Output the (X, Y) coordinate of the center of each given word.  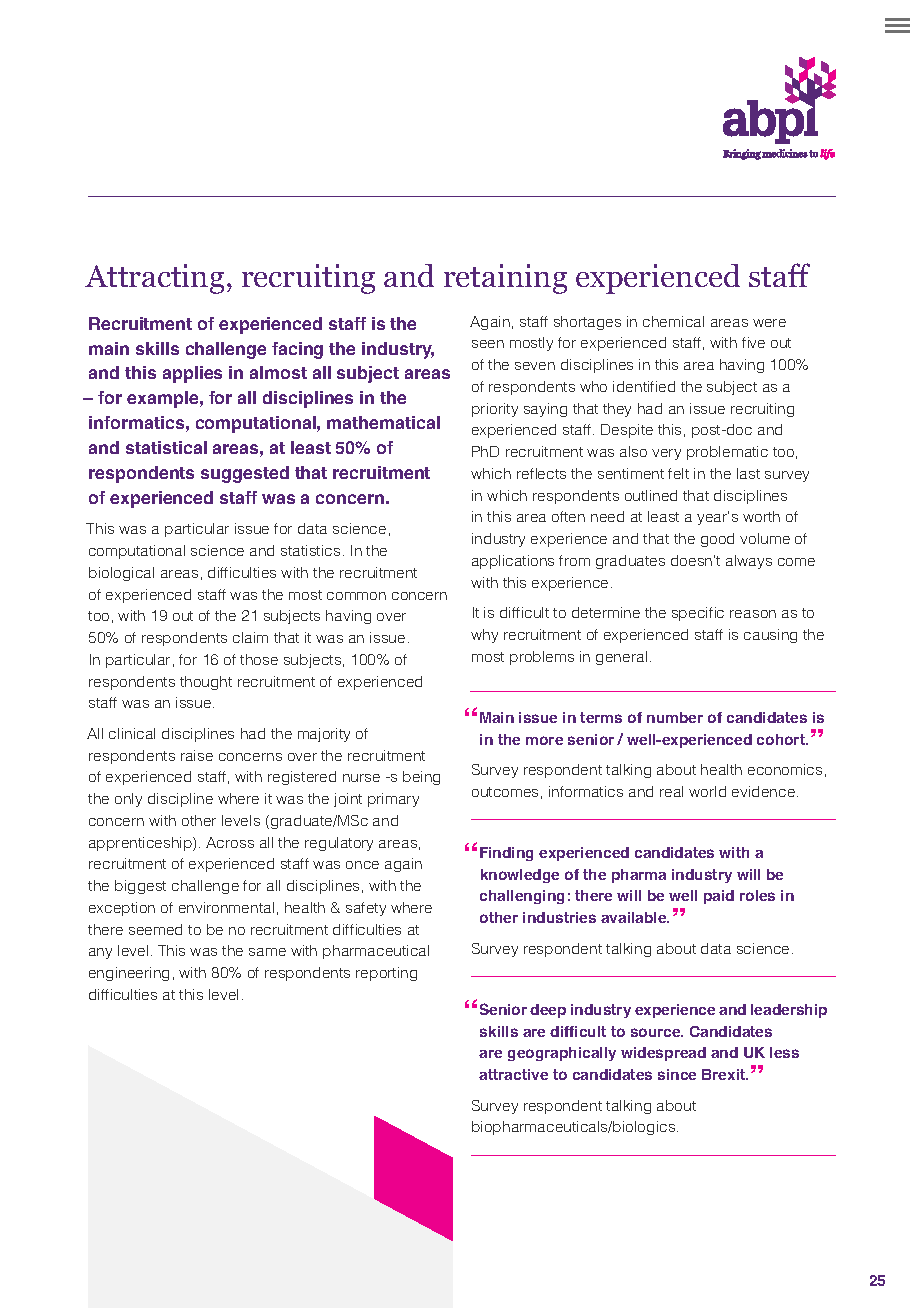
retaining (505, 279)
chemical (673, 321)
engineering (129, 974)
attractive (513, 1074)
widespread (663, 1054)
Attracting (154, 279)
